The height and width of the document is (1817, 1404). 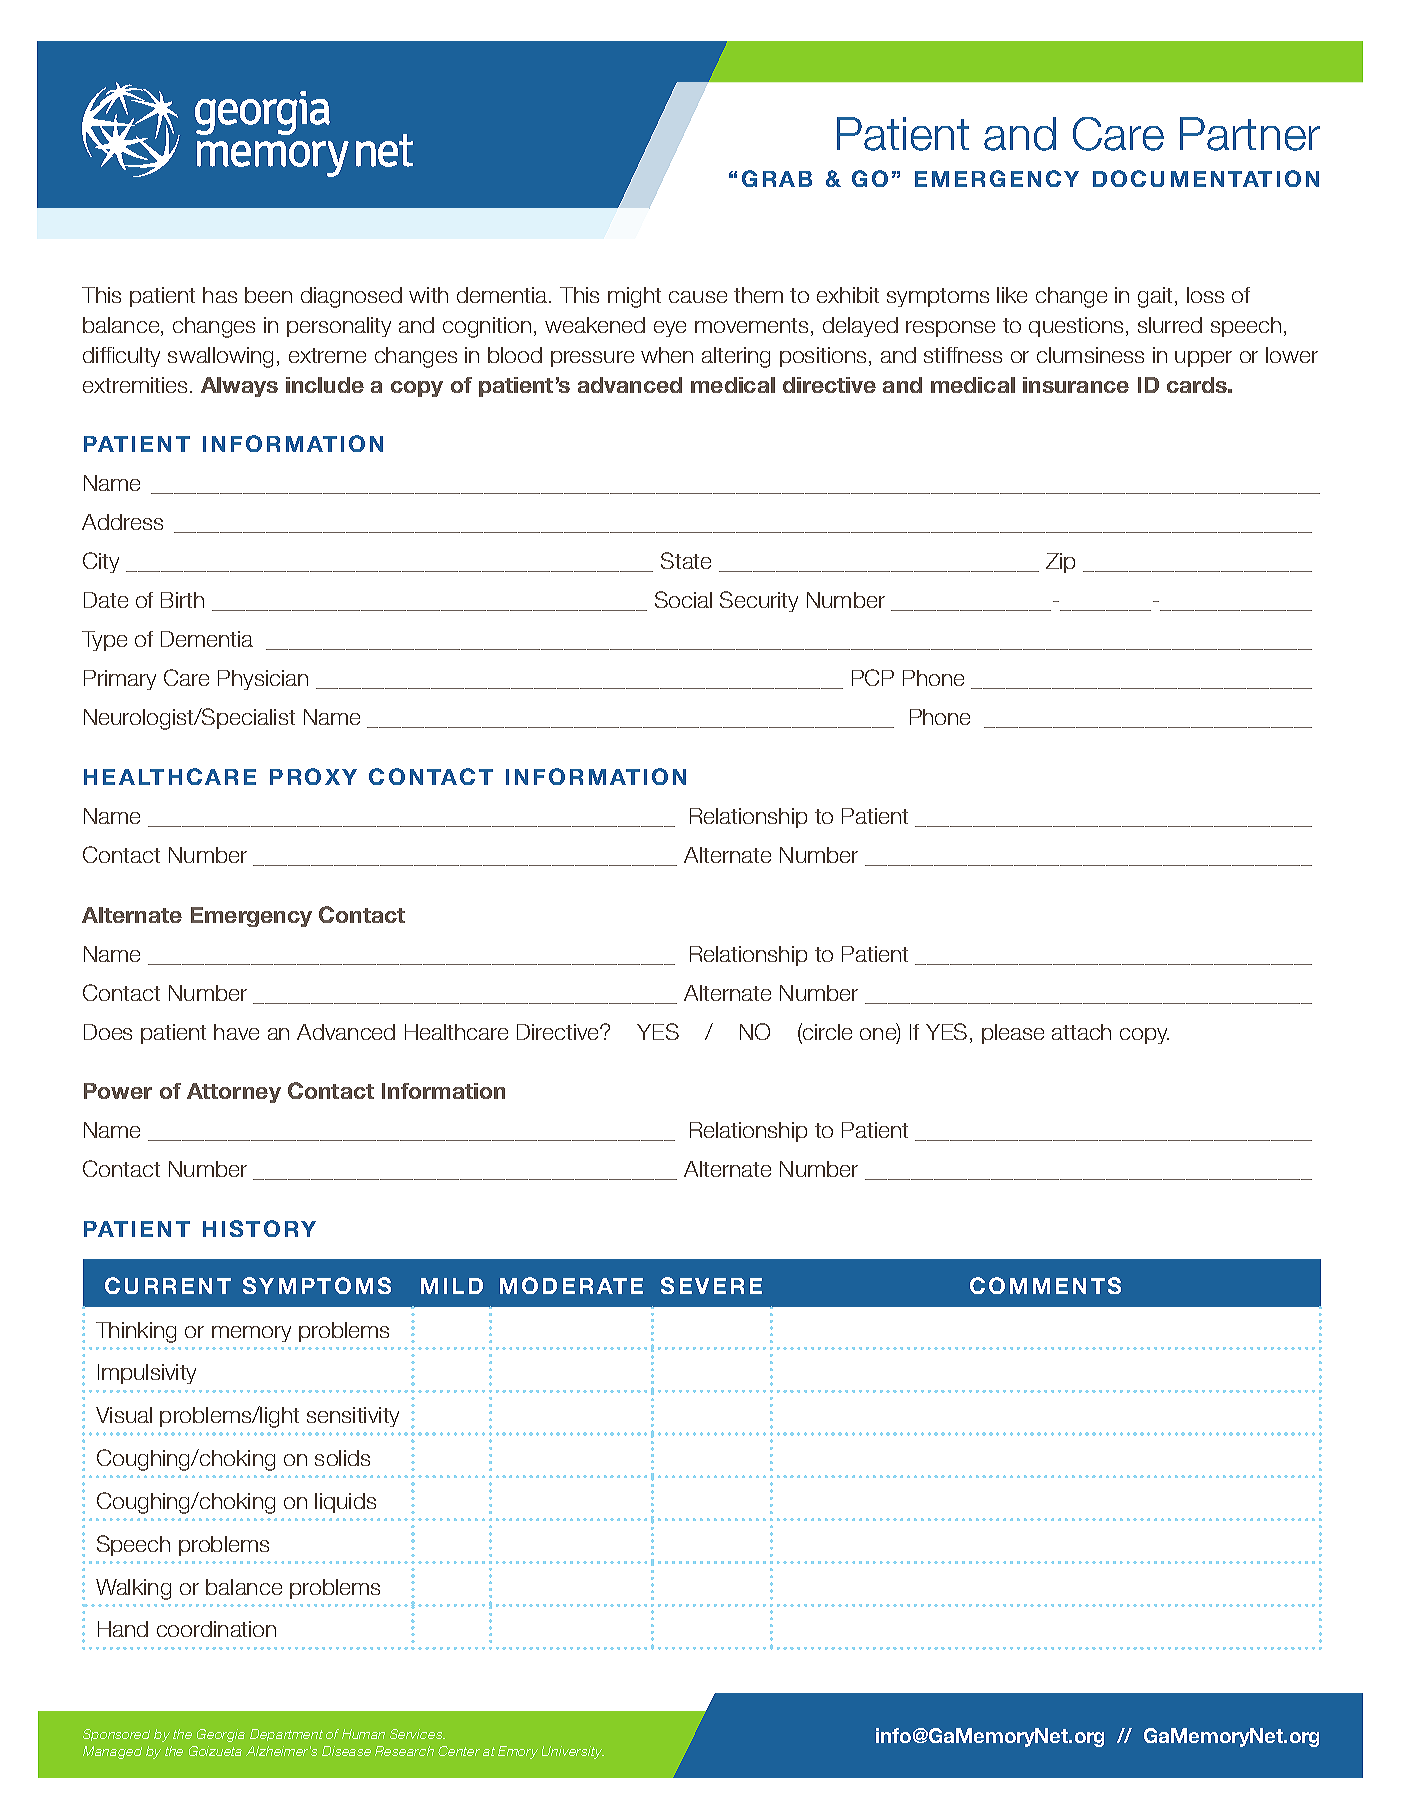 I want to click on GRAB, so click(x=777, y=178).
